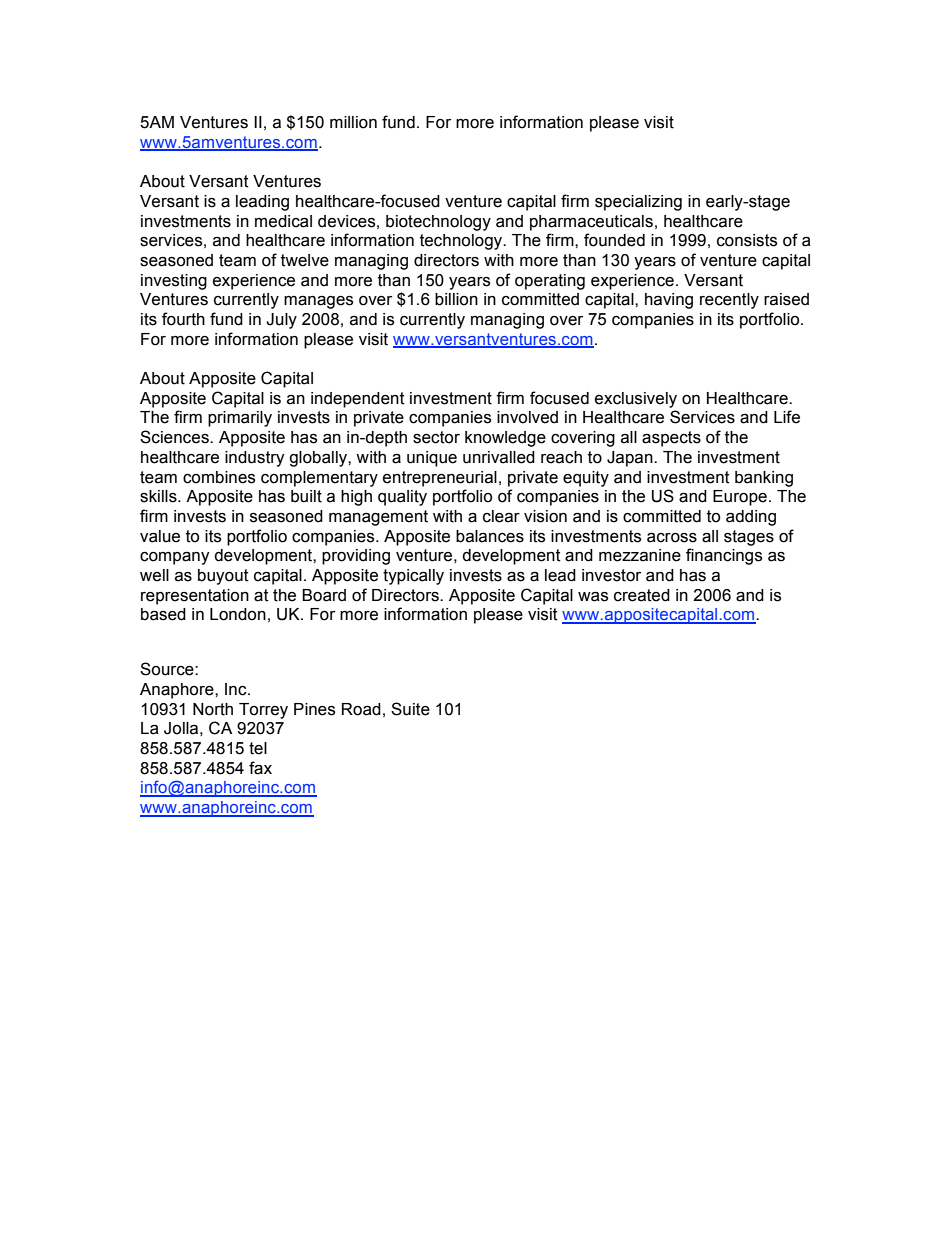 Image resolution: width=952 pixels, height=1233 pixels. What do you see at coordinates (255, 459) in the page?
I see `industry` at bounding box center [255, 459].
